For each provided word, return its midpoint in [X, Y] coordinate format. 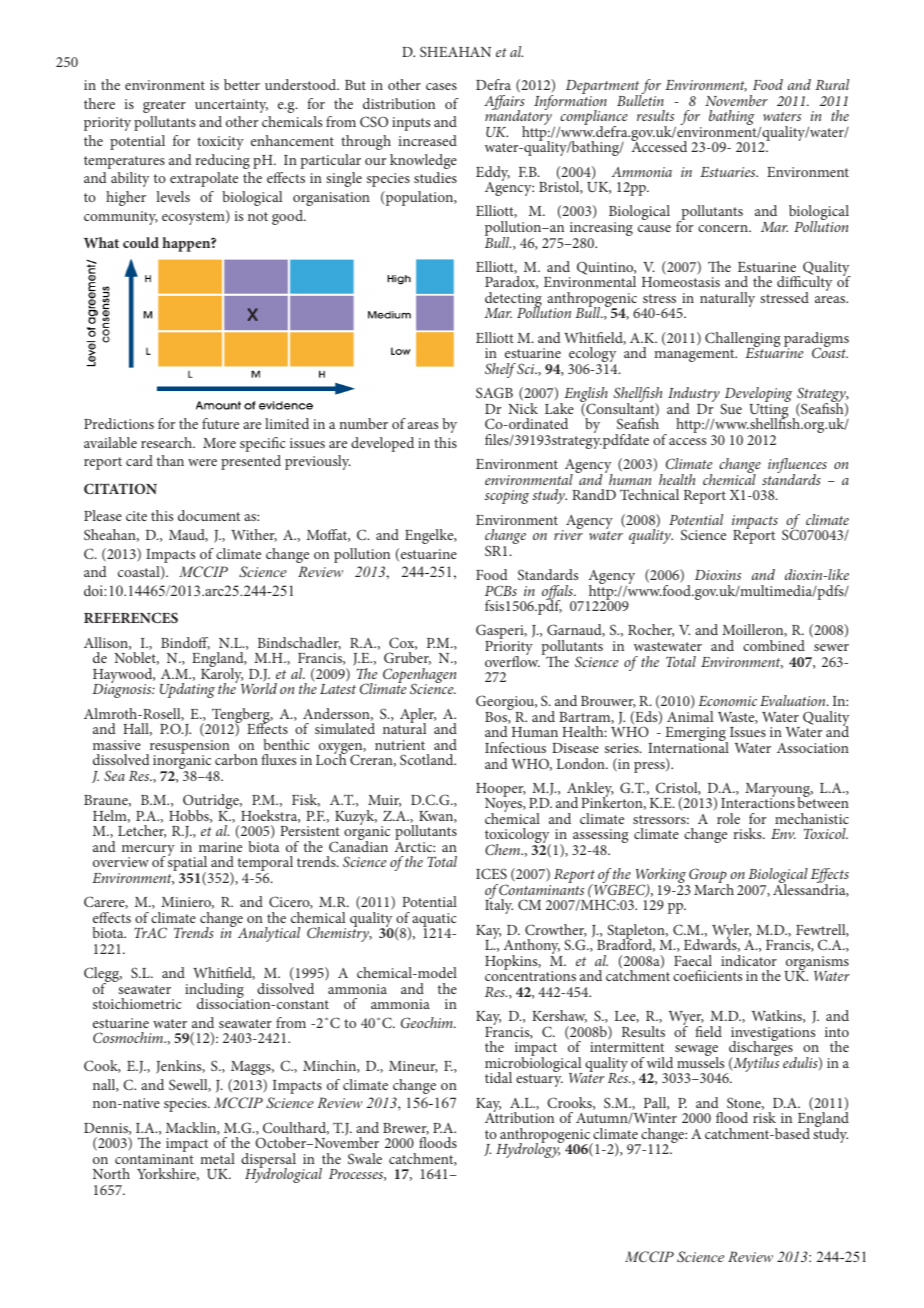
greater [164, 106]
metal [217, 1158]
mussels [700, 1061]
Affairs [504, 104]
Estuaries [729, 172]
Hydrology [528, 1149]
